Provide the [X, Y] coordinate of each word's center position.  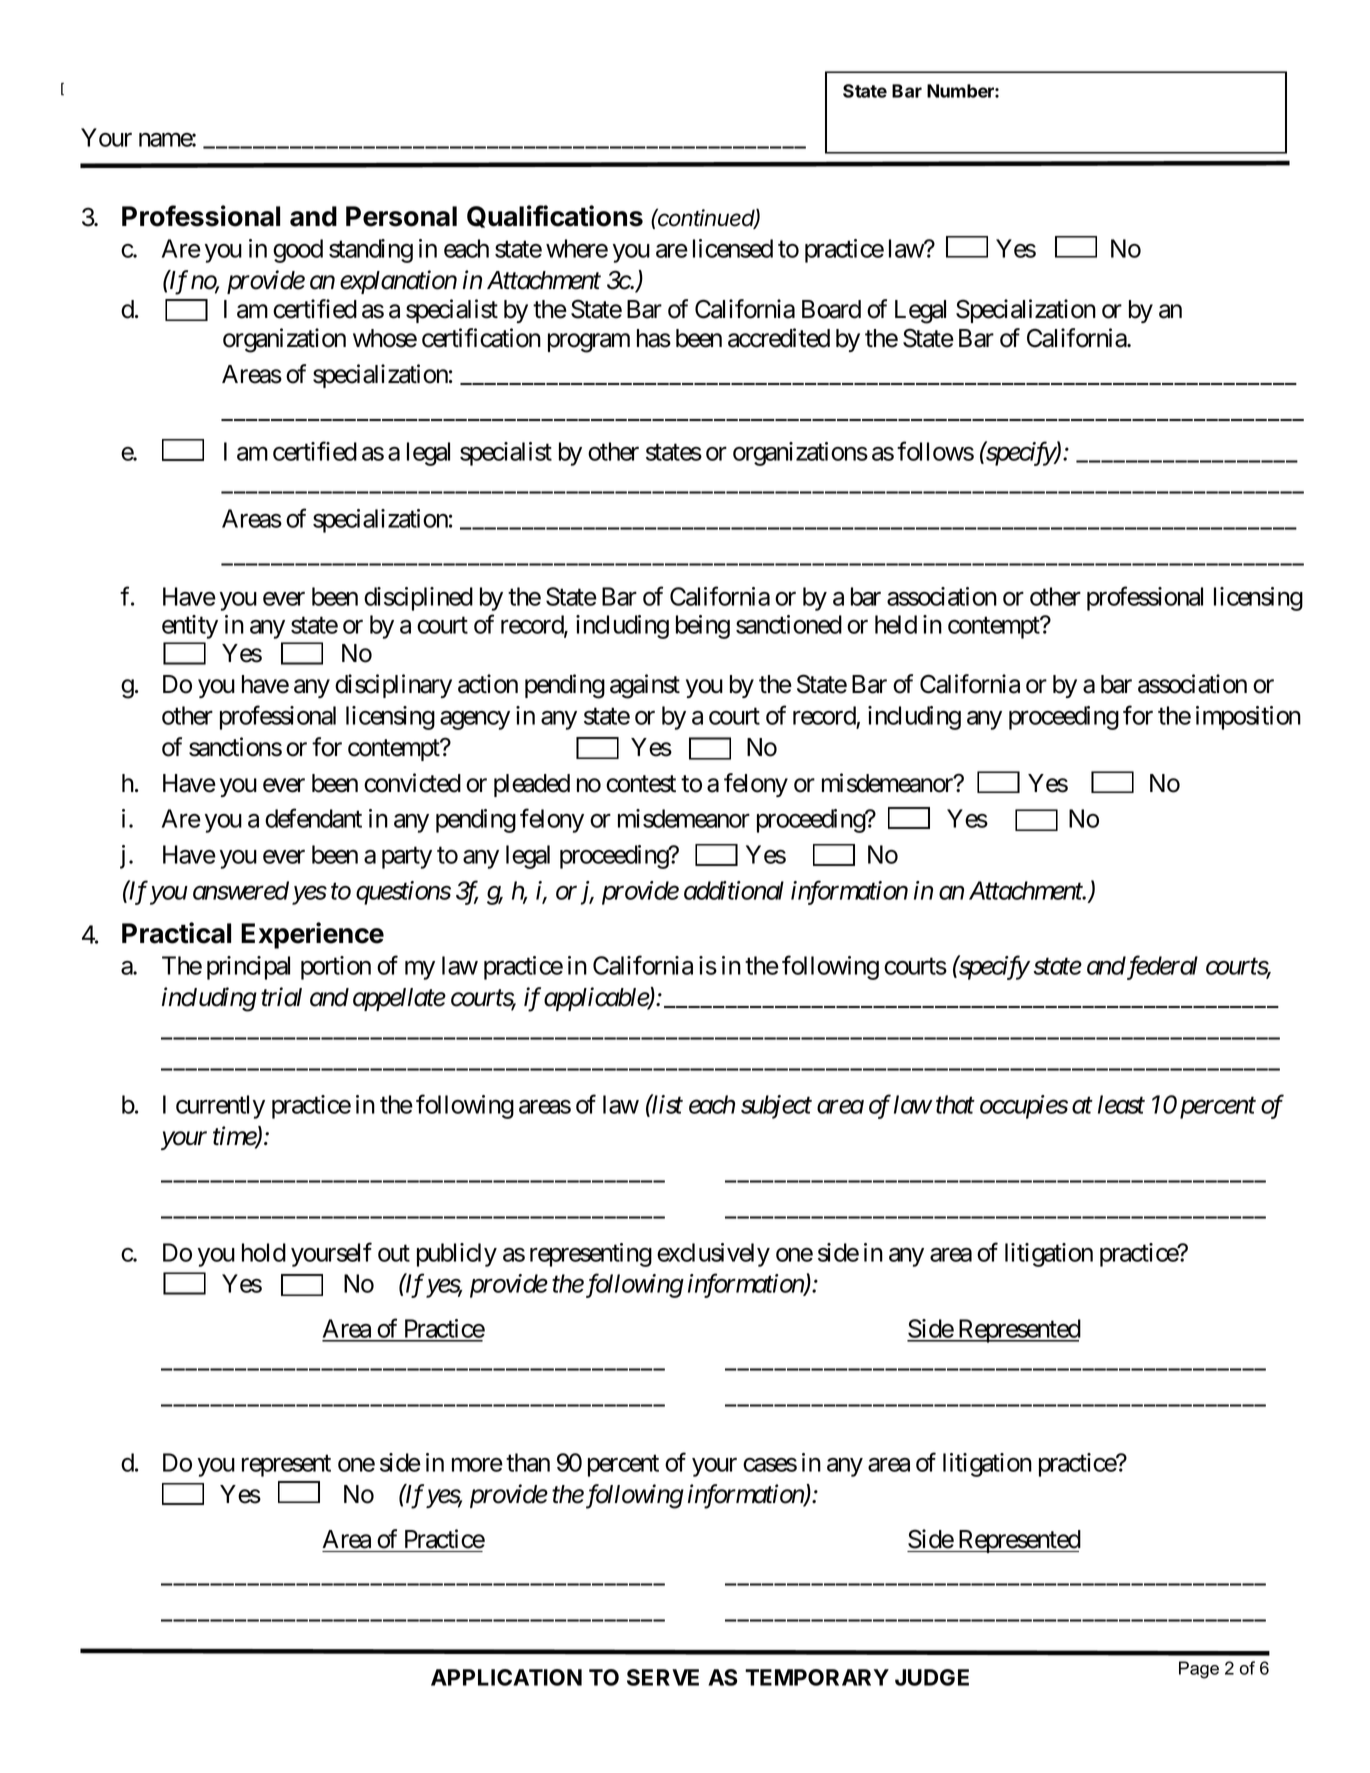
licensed [733, 248]
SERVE [663, 1677]
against [645, 686]
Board [831, 309]
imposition [1248, 718]
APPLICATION [506, 1677]
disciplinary [393, 686]
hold [264, 1252]
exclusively [713, 1255]
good [298, 251]
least [1121, 1104]
